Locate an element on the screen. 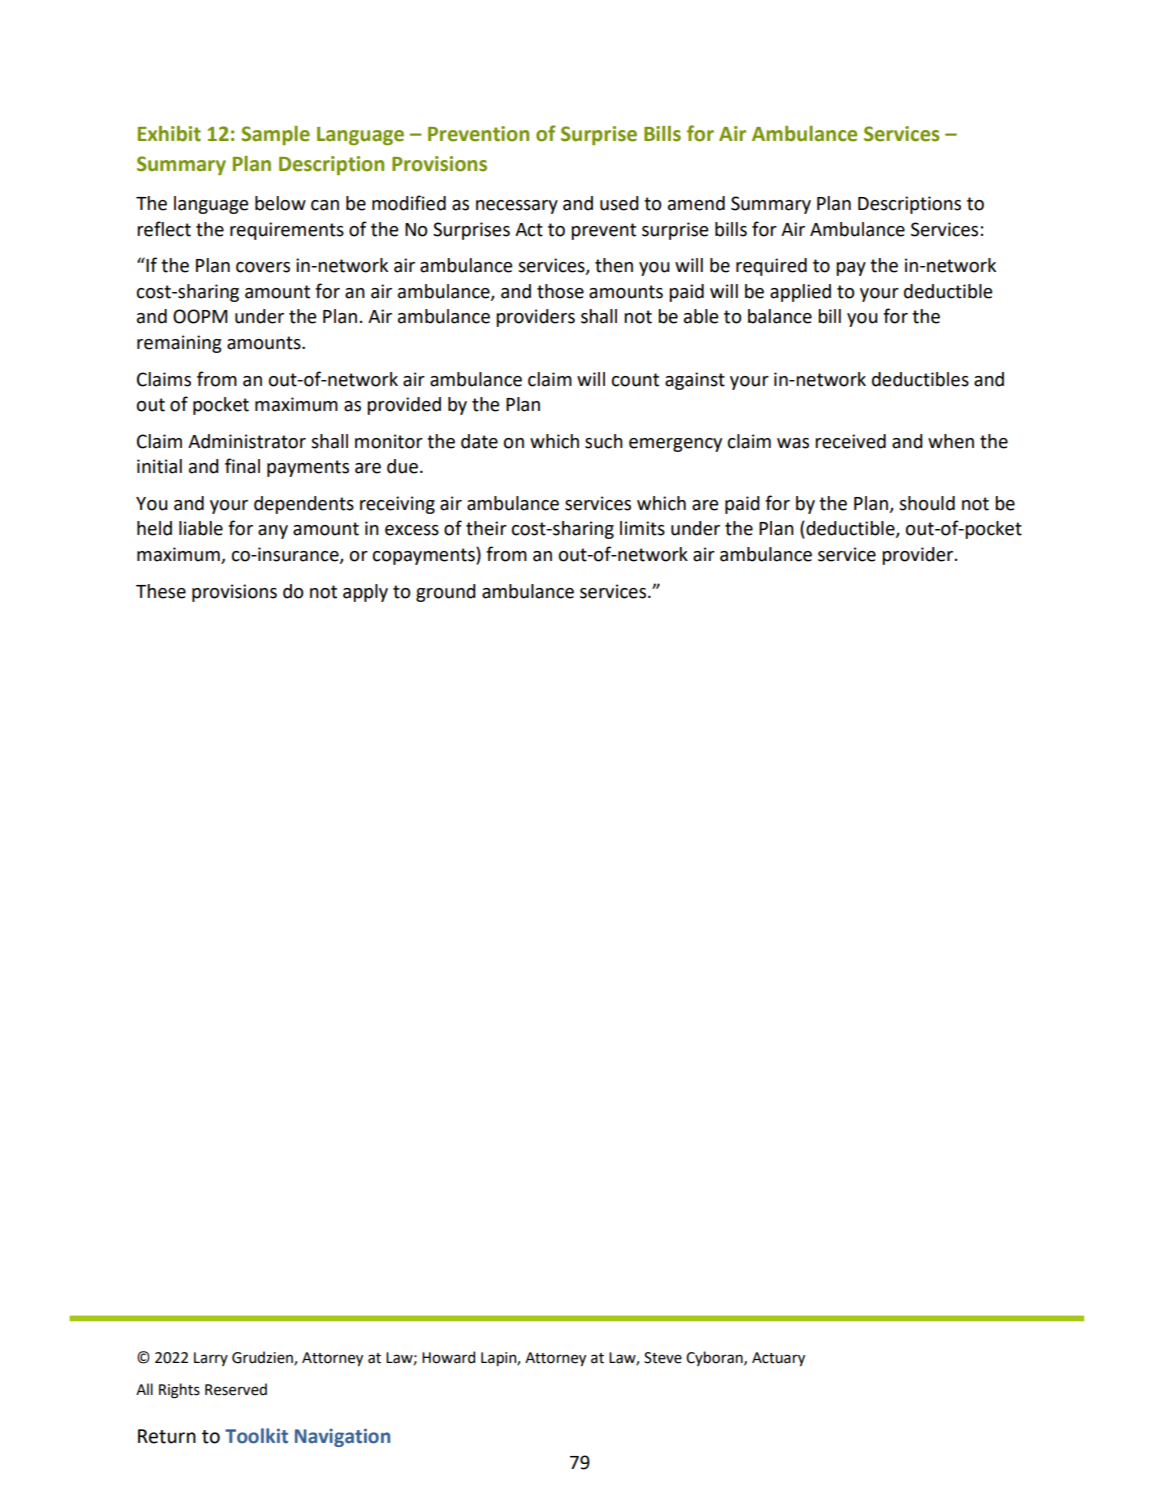  Actuary is located at coordinates (778, 1359).
